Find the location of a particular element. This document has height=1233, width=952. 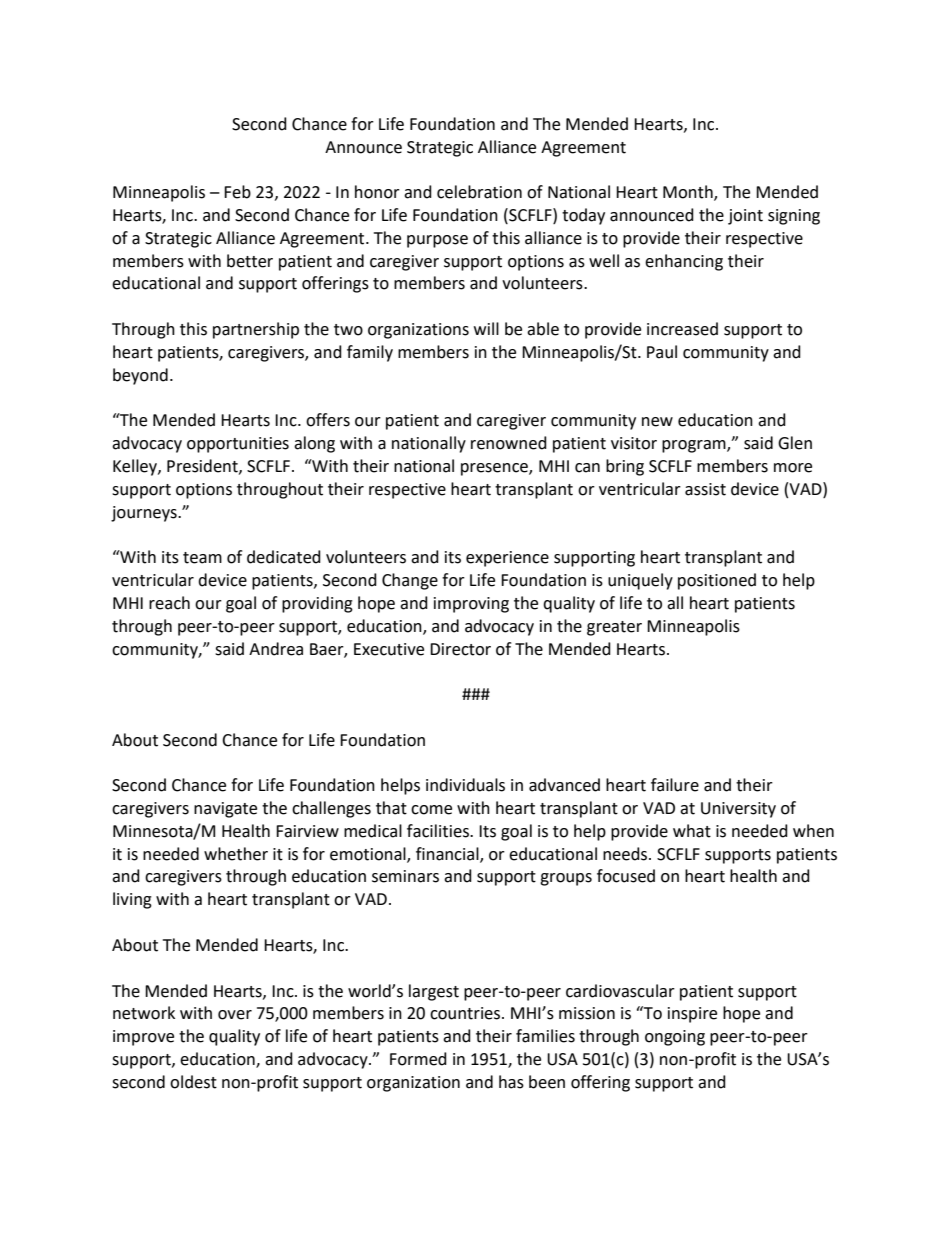

oldest is located at coordinates (193, 1082).
